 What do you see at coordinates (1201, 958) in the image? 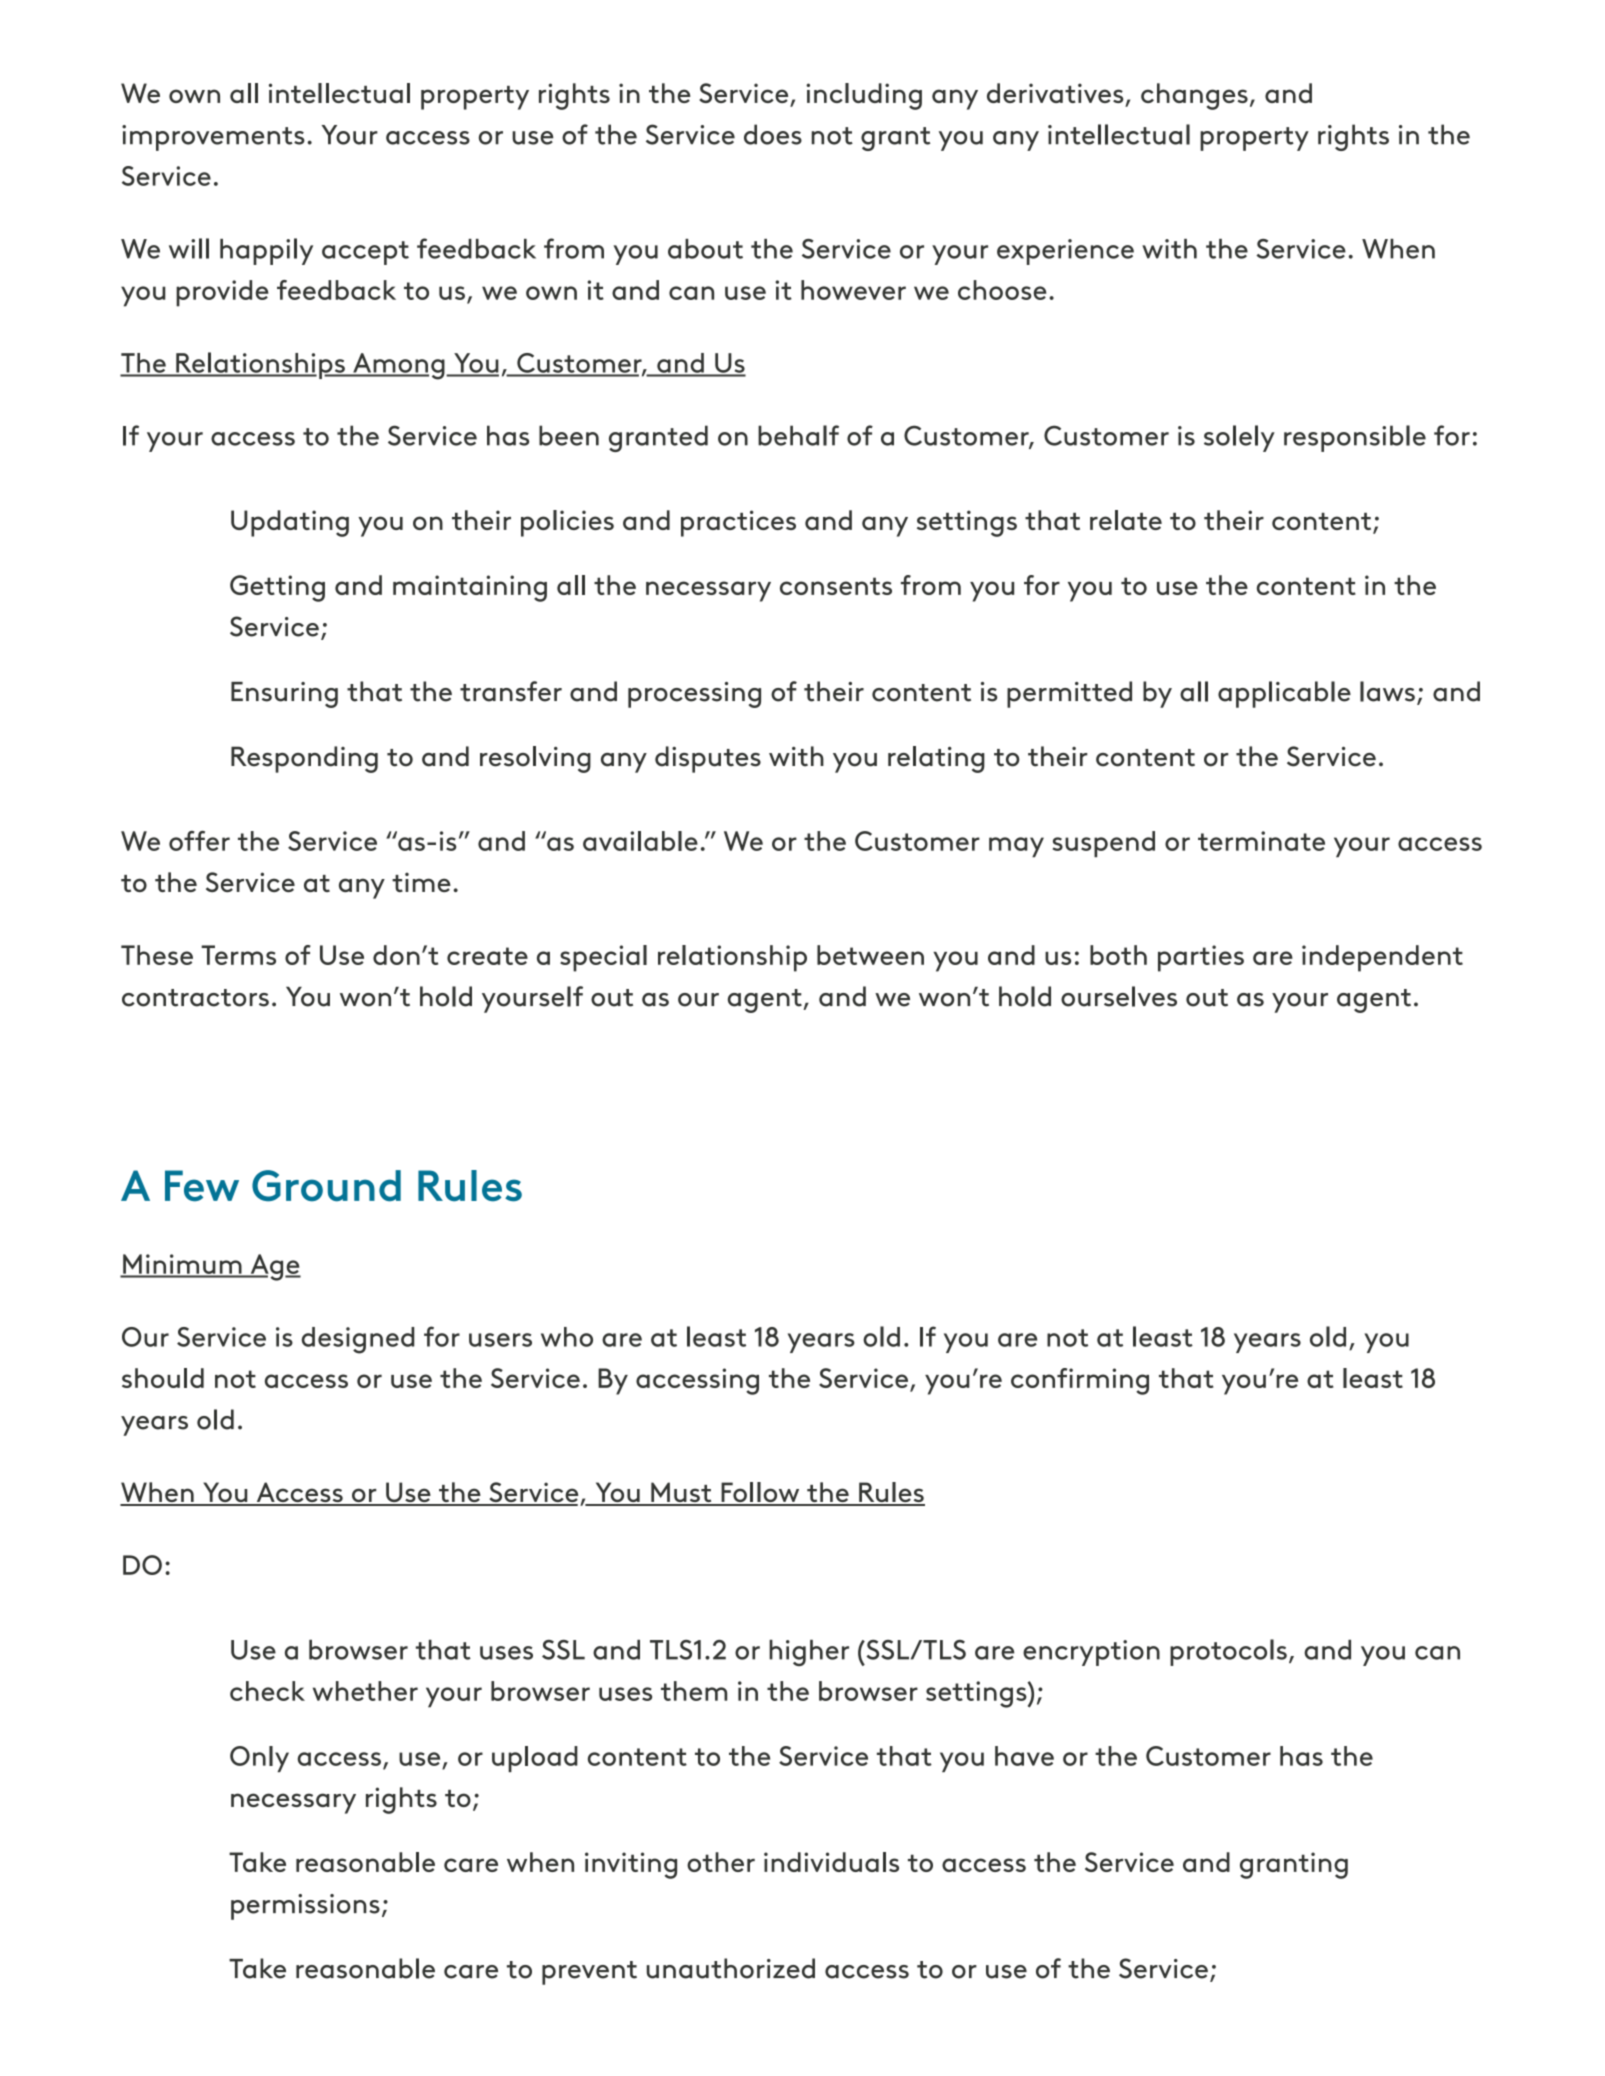
I see `parties` at bounding box center [1201, 958].
